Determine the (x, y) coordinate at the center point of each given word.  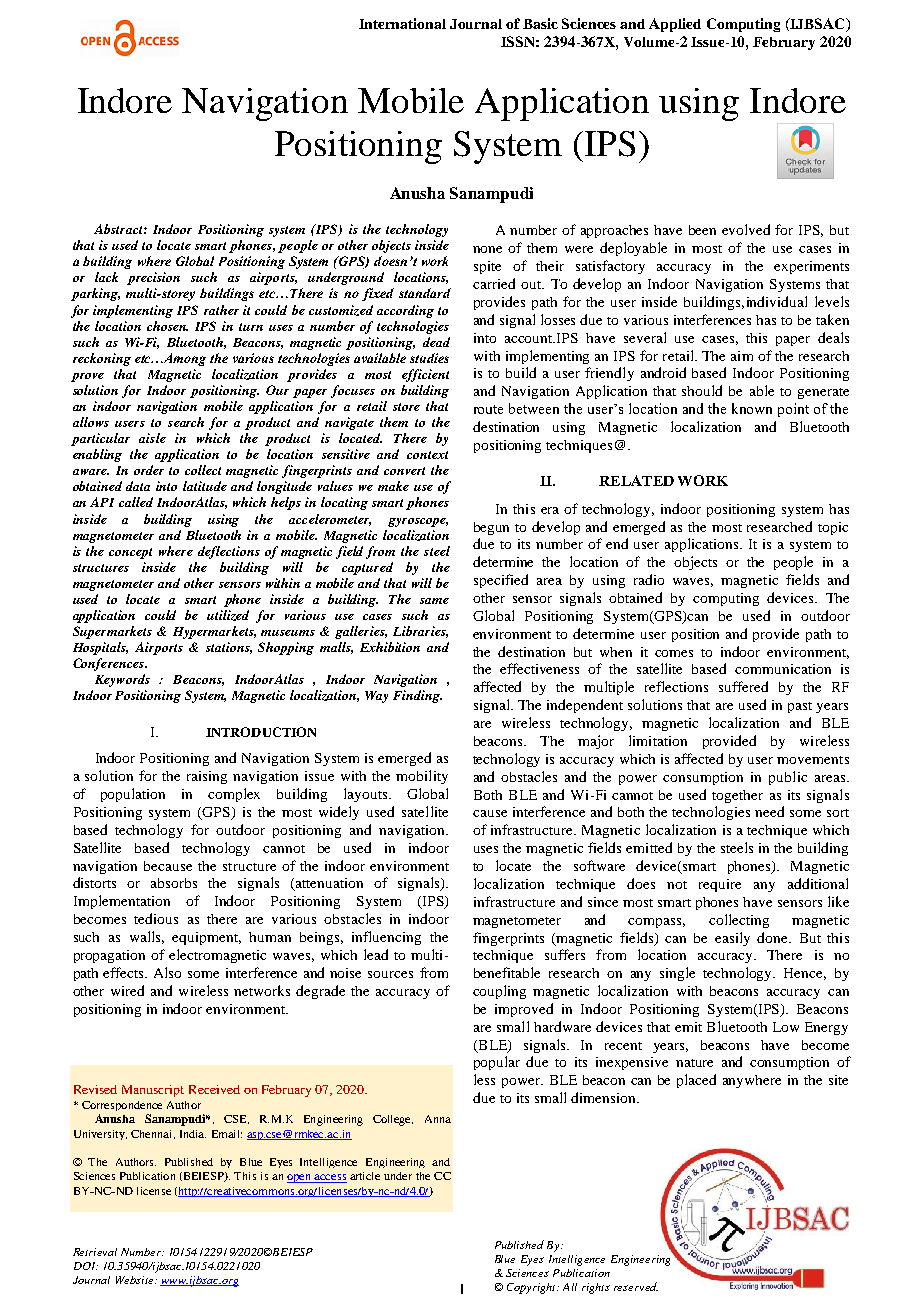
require (720, 885)
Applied (675, 25)
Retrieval (95, 1252)
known (752, 408)
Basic (540, 23)
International (402, 23)
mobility (422, 777)
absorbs (174, 883)
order (149, 470)
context (427, 455)
